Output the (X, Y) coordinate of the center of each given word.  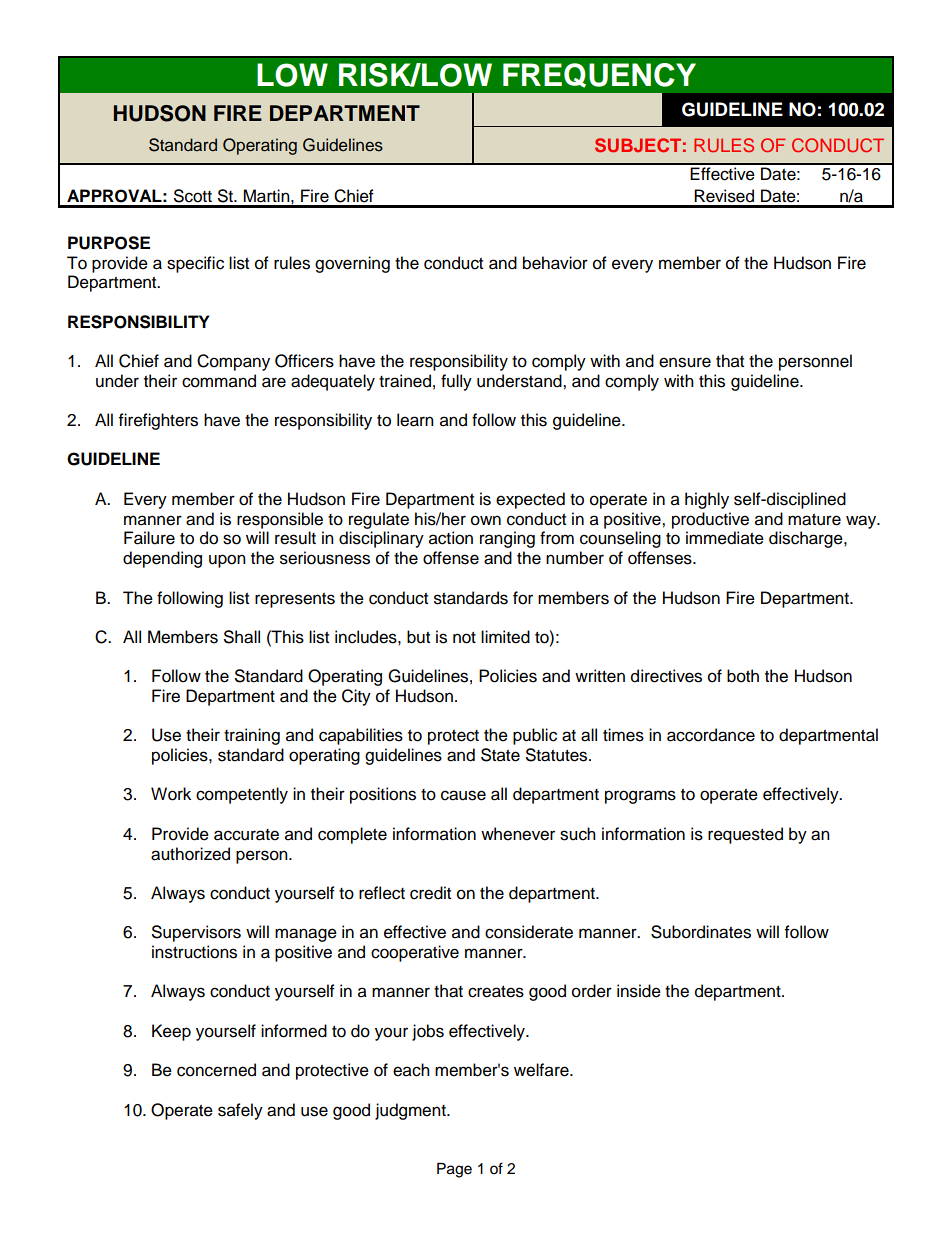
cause (463, 795)
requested (745, 835)
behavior (555, 263)
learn (415, 420)
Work (171, 794)
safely (240, 1111)
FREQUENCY (599, 75)
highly (707, 500)
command (219, 381)
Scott (193, 196)
